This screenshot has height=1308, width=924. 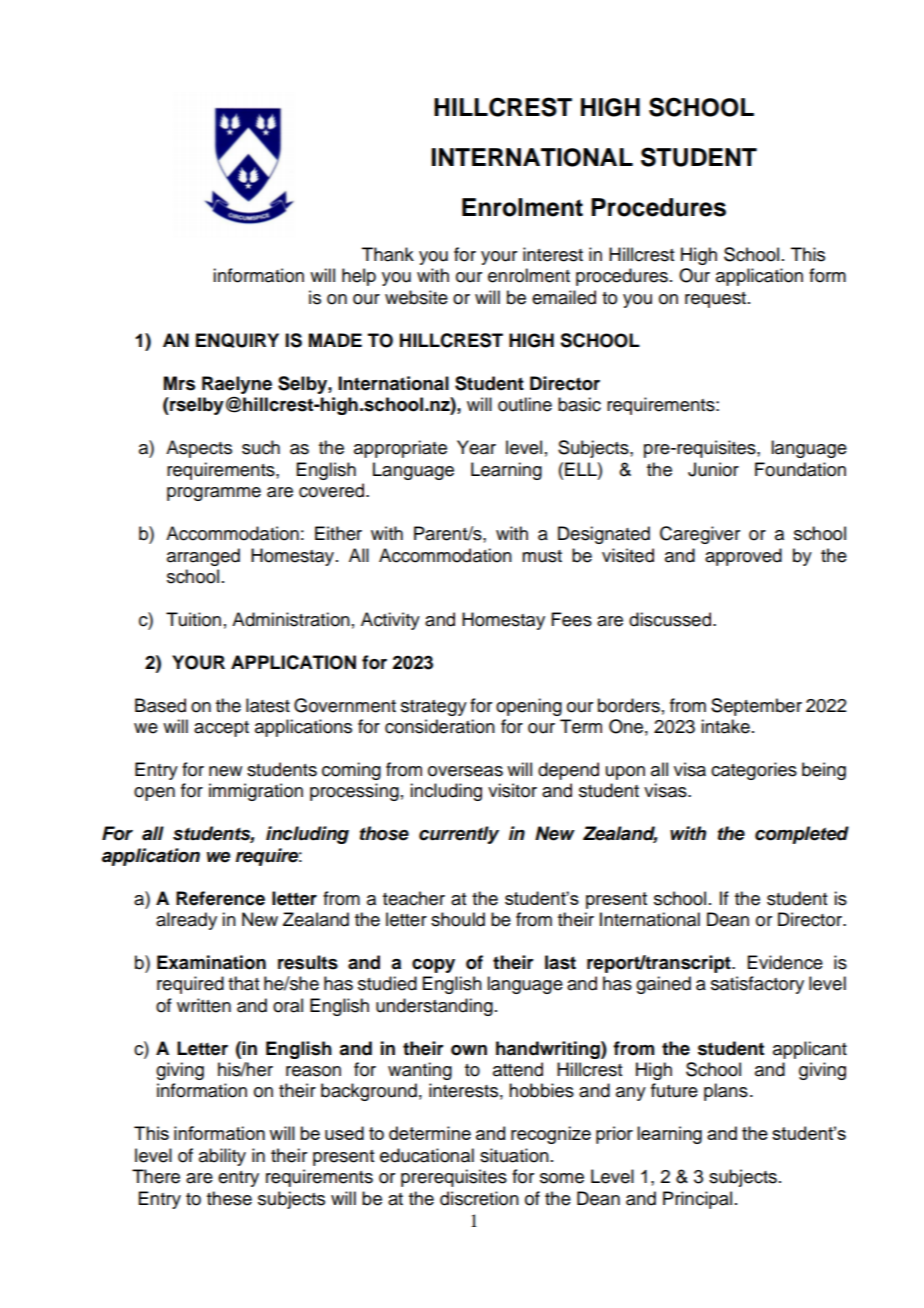 I want to click on intake, so click(x=725, y=726).
